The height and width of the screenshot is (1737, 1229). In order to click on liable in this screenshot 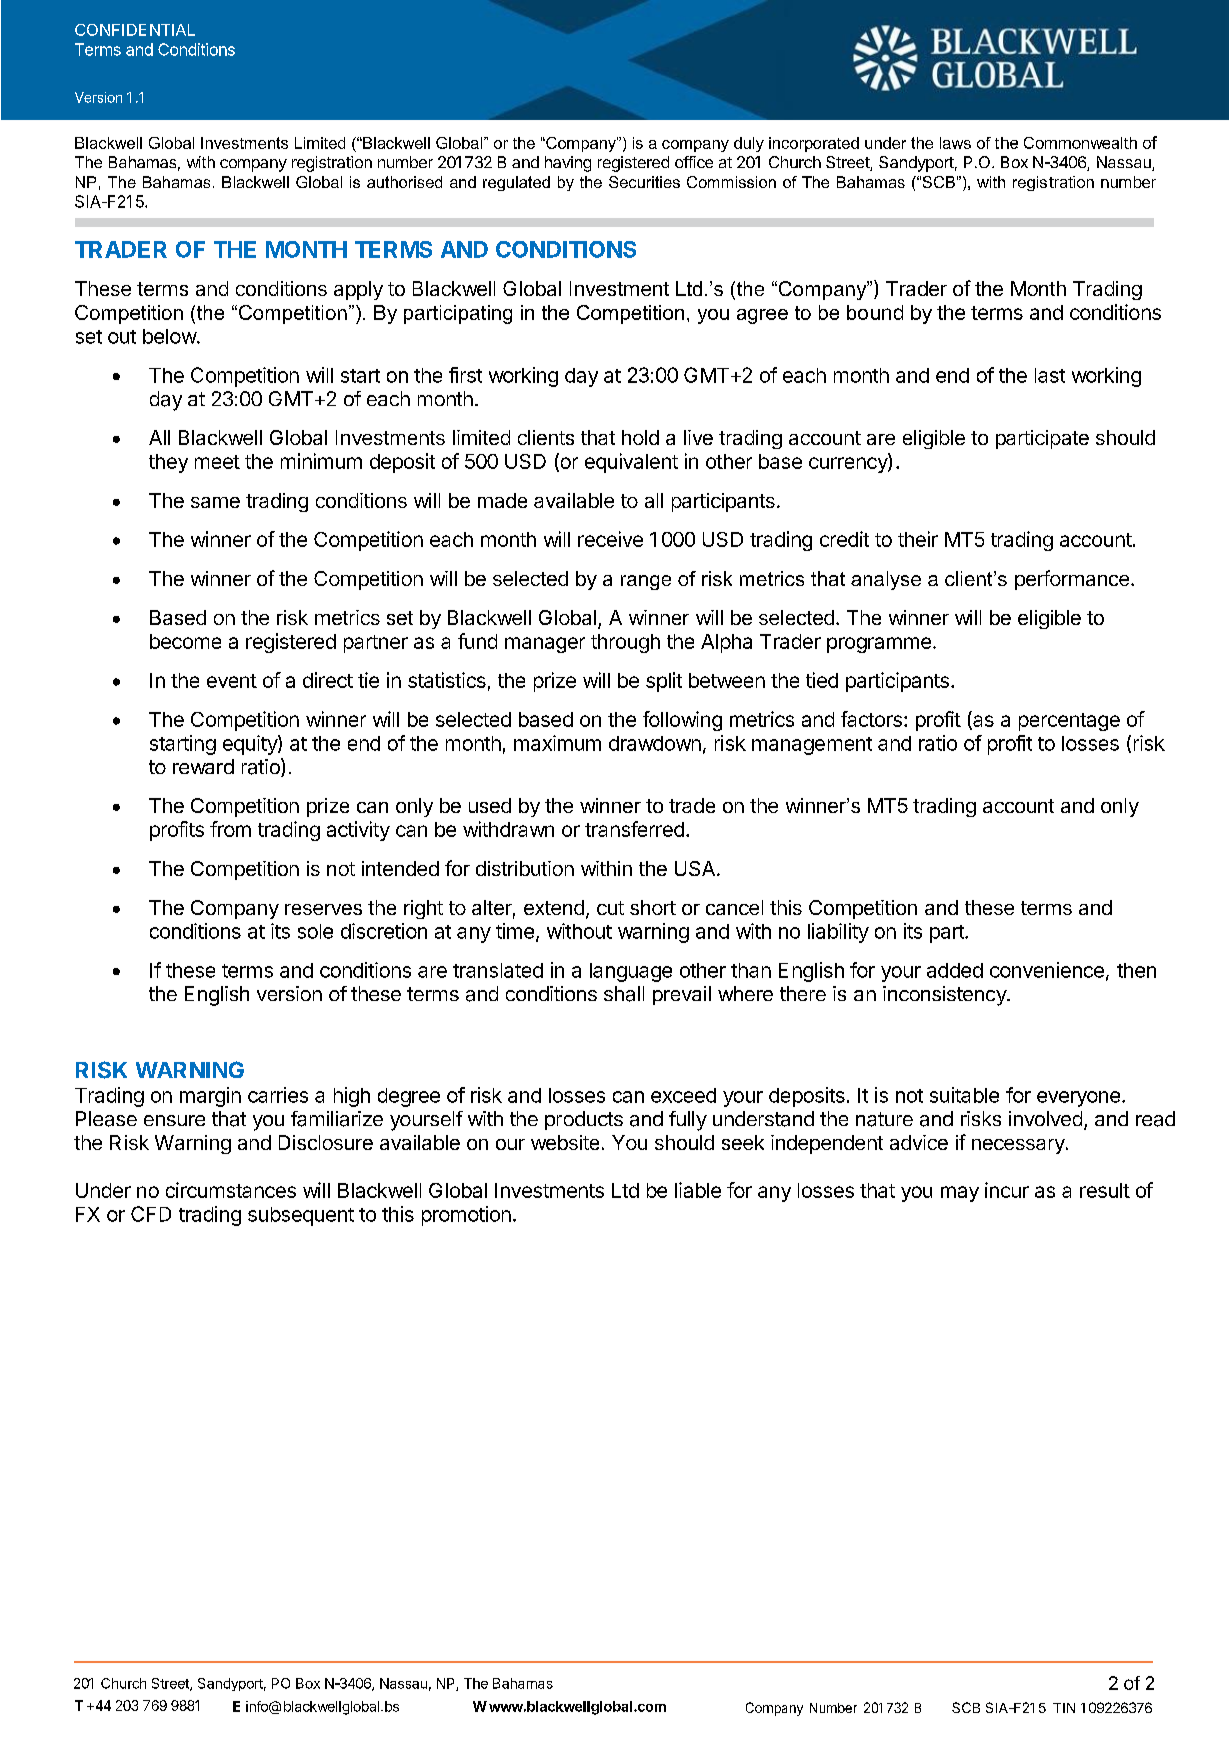, I will do `click(698, 1190)`.
